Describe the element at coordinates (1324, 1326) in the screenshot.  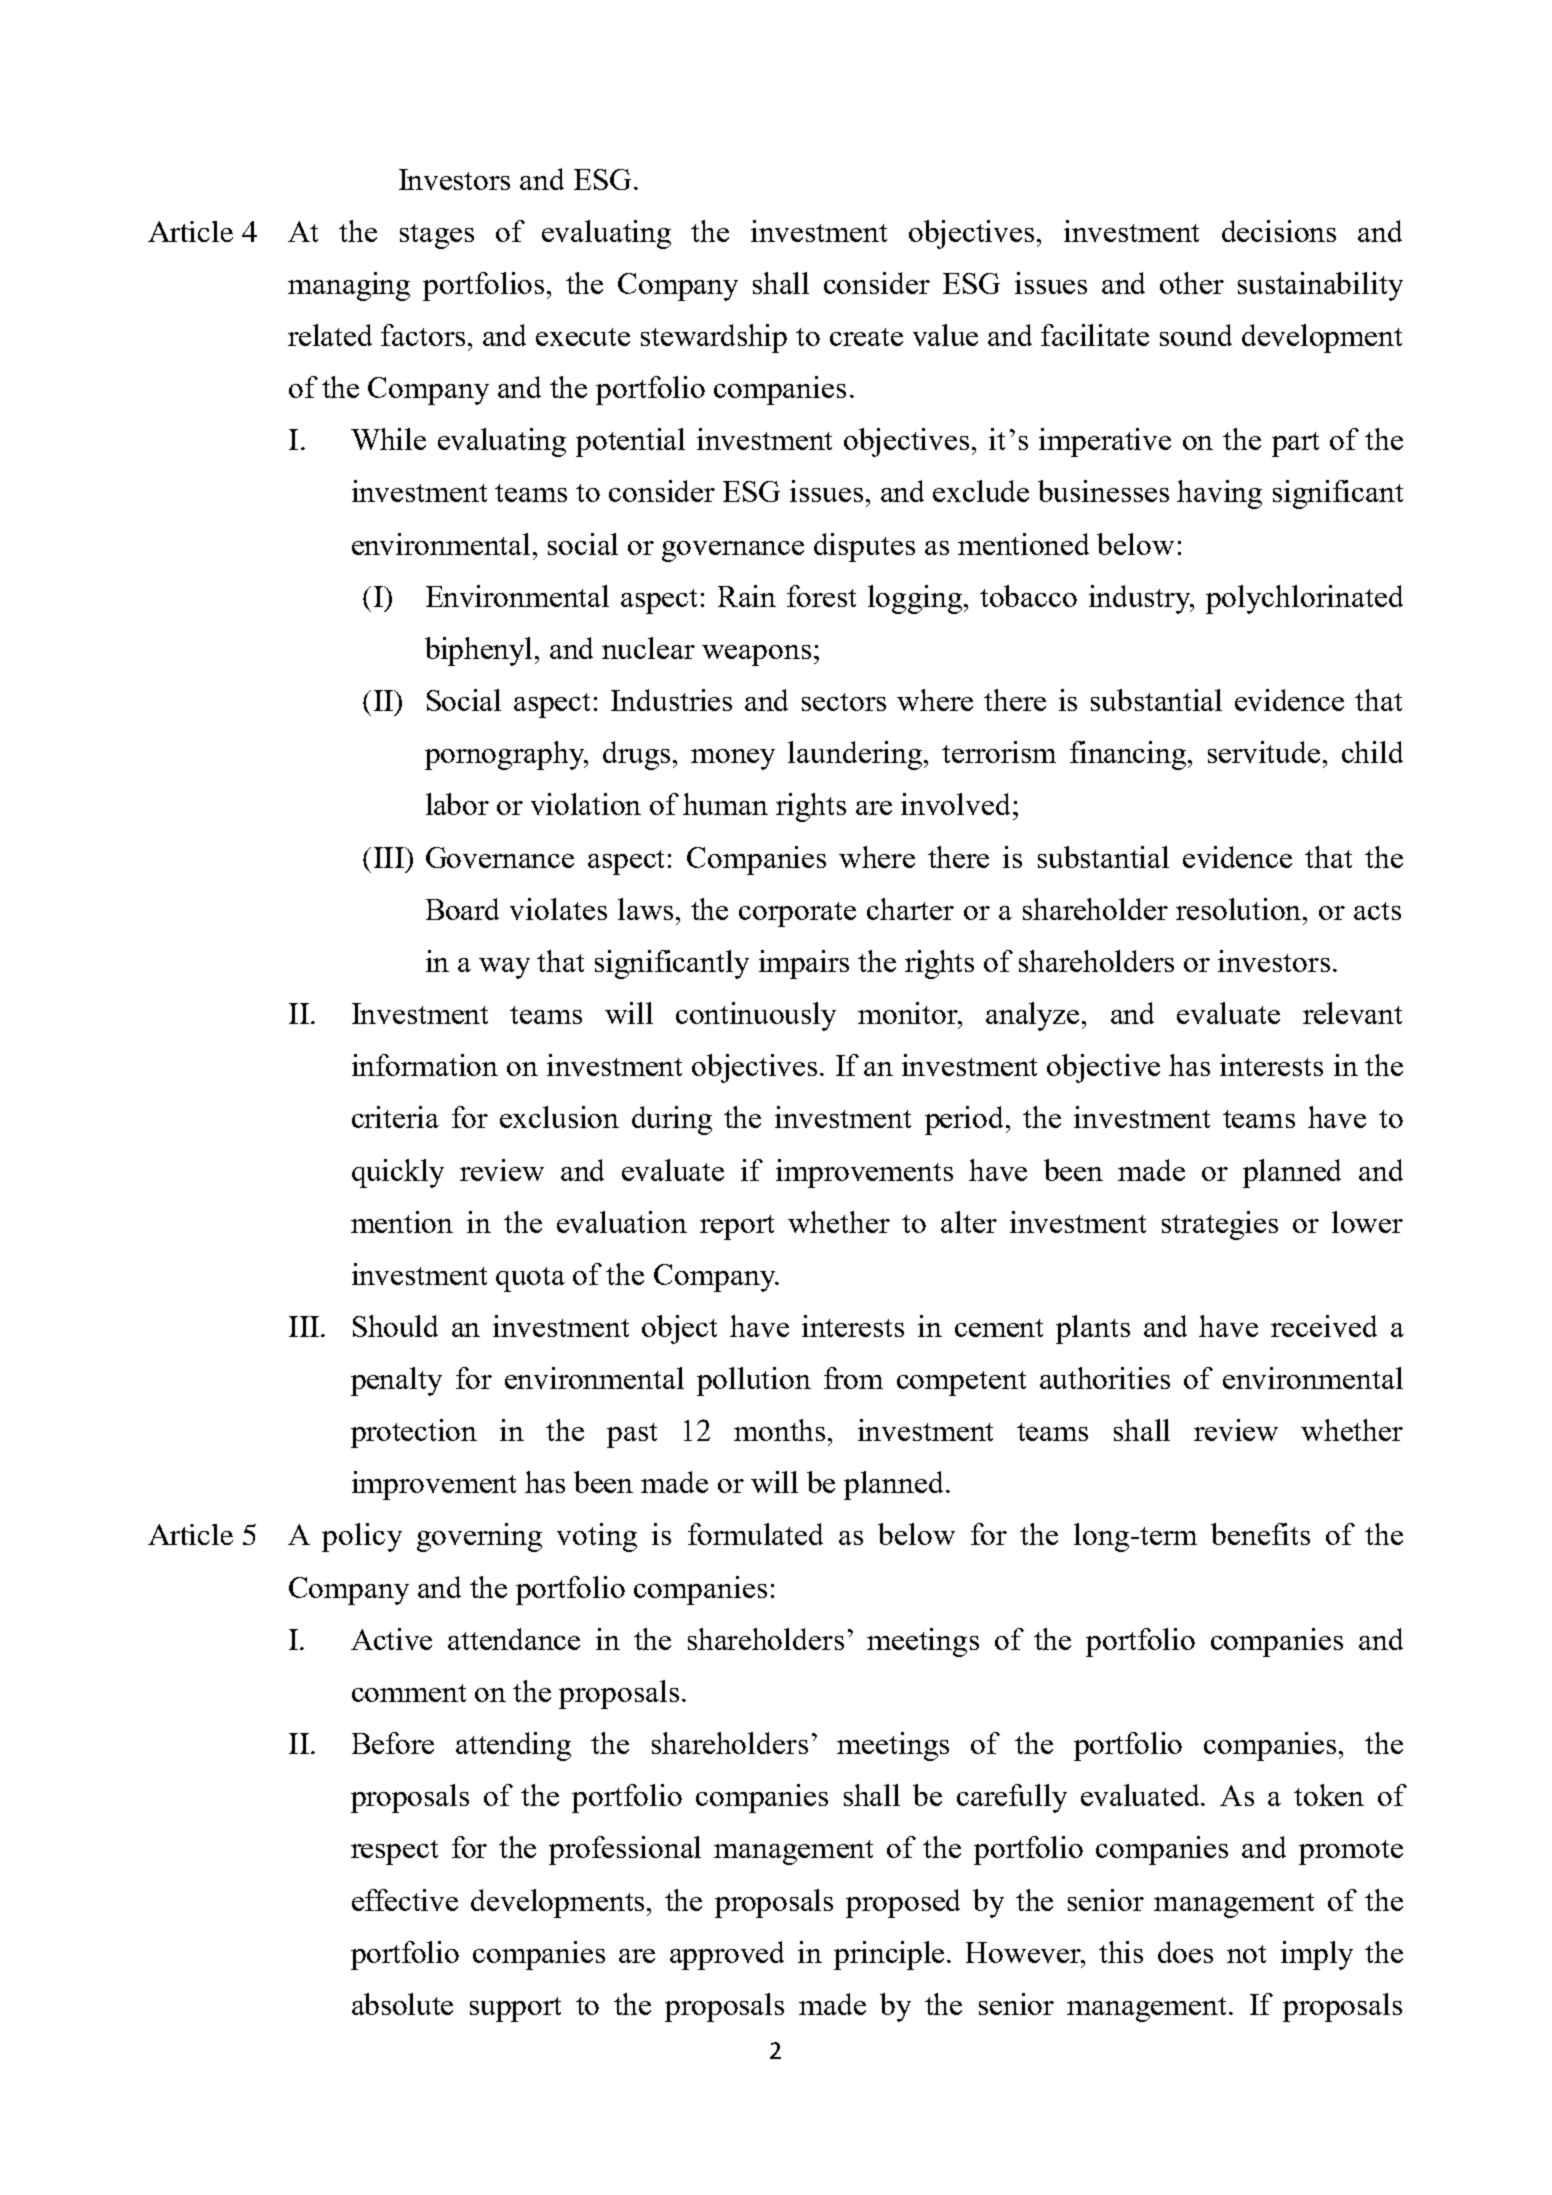
I see `received` at that location.
